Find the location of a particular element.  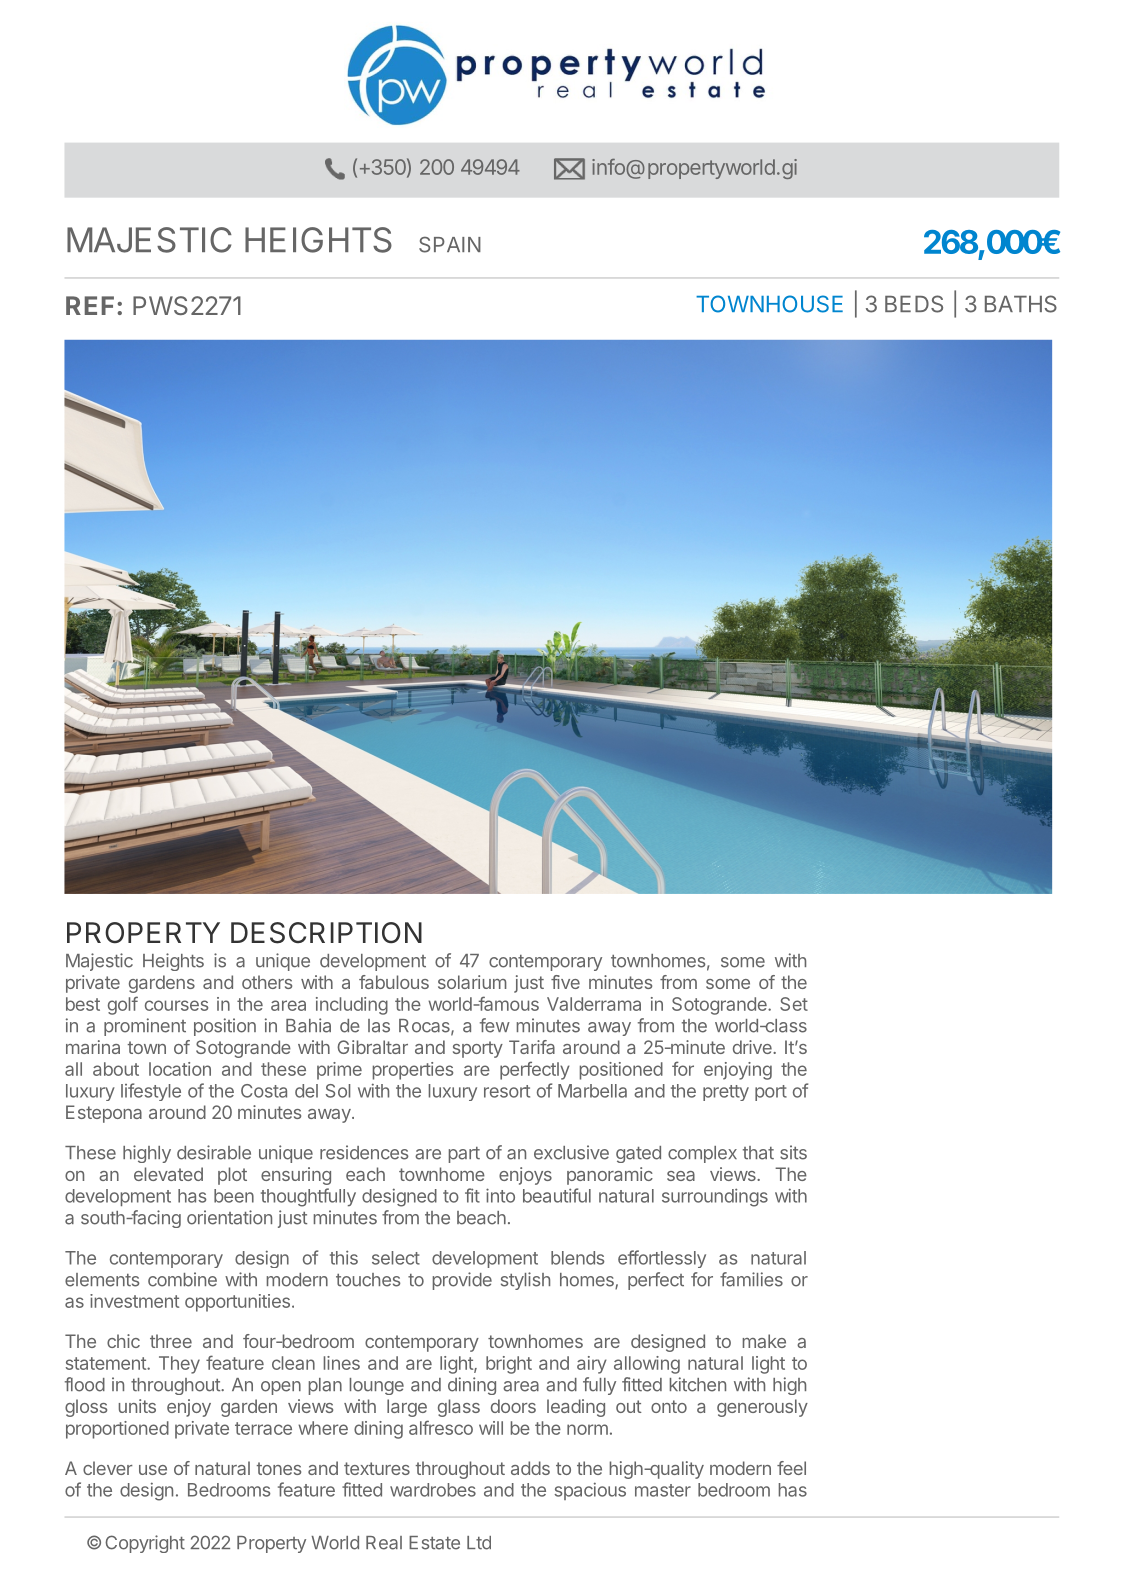

five is located at coordinates (565, 982).
